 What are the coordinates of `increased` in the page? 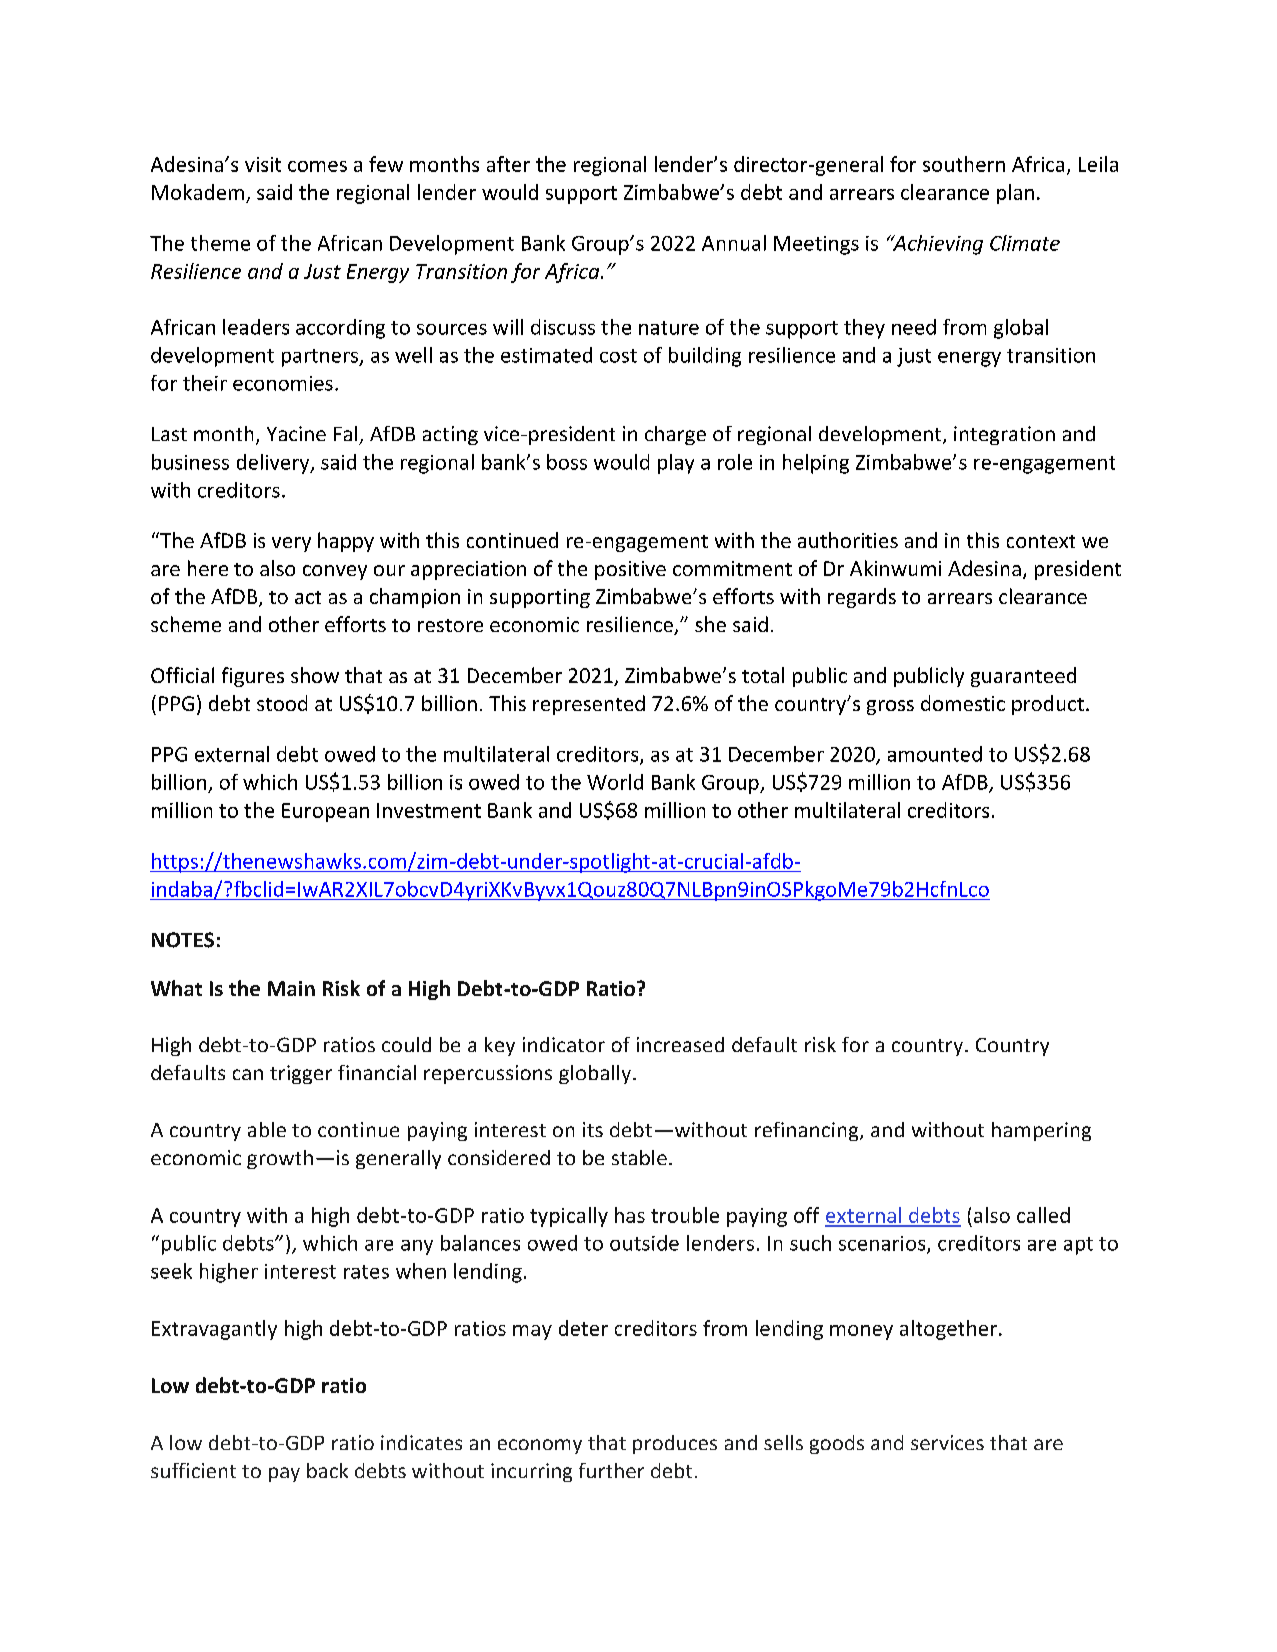 It's located at (680, 1044).
